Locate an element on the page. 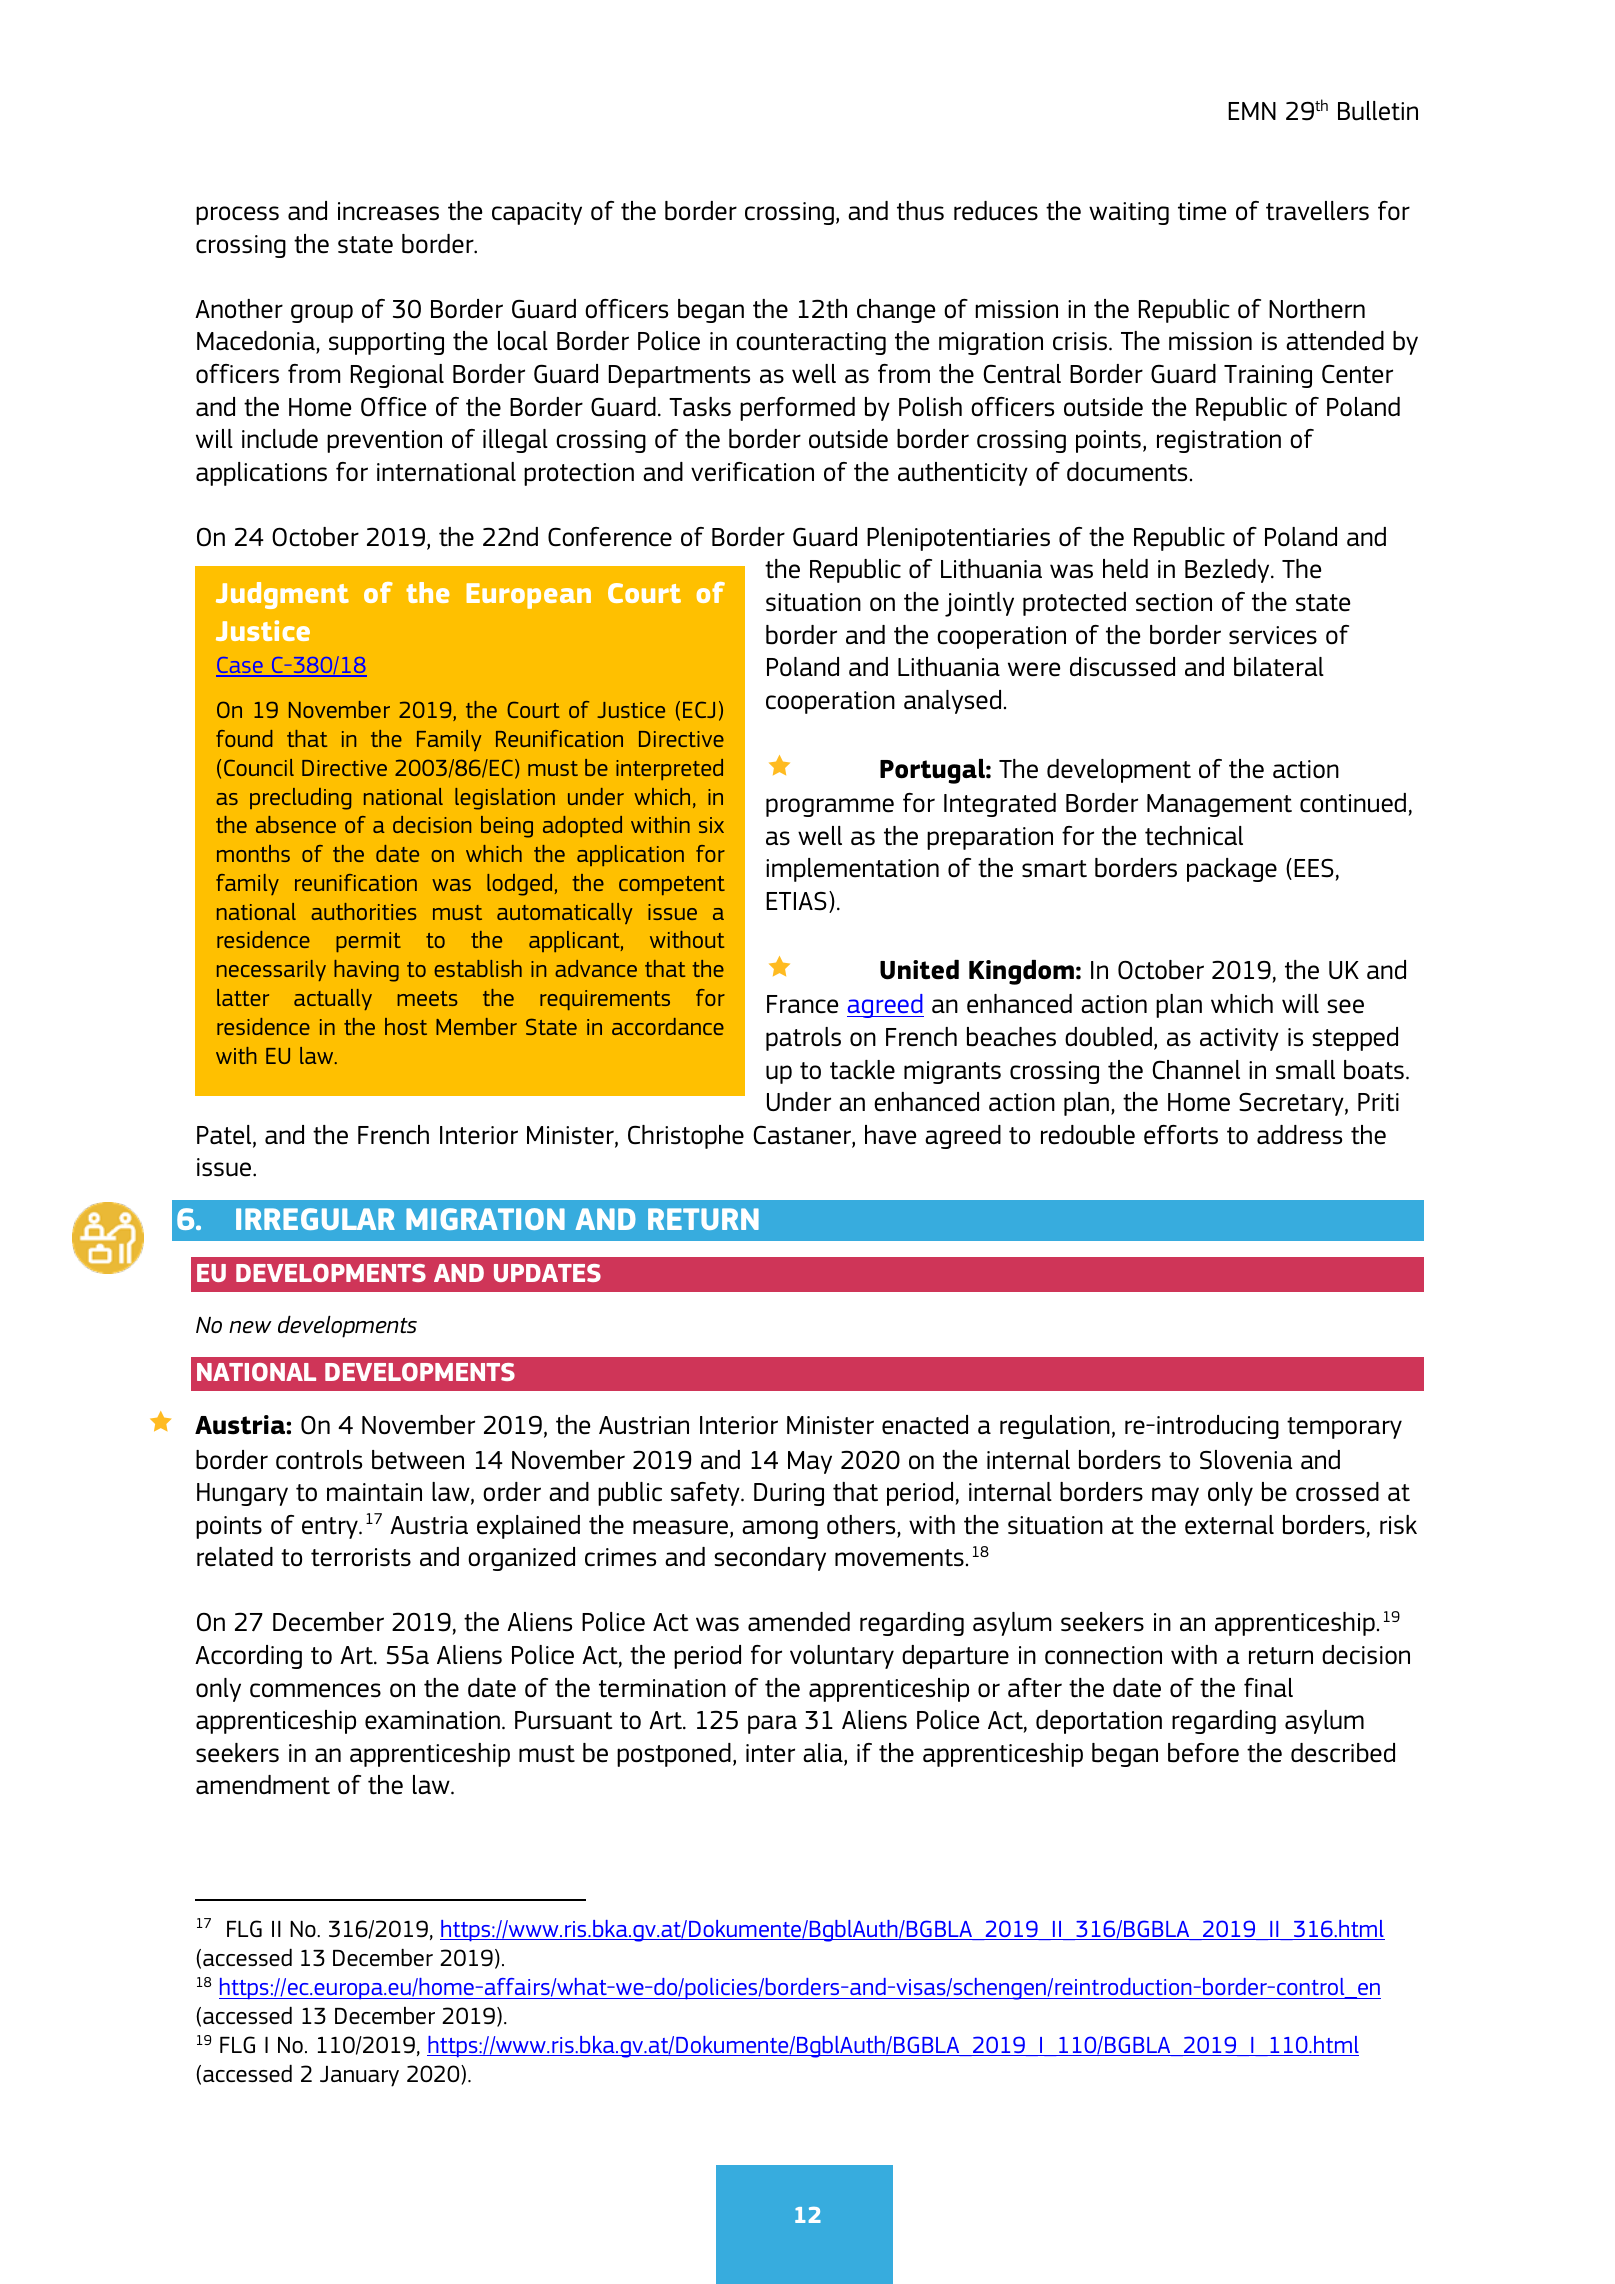  increases is located at coordinates (388, 211).
